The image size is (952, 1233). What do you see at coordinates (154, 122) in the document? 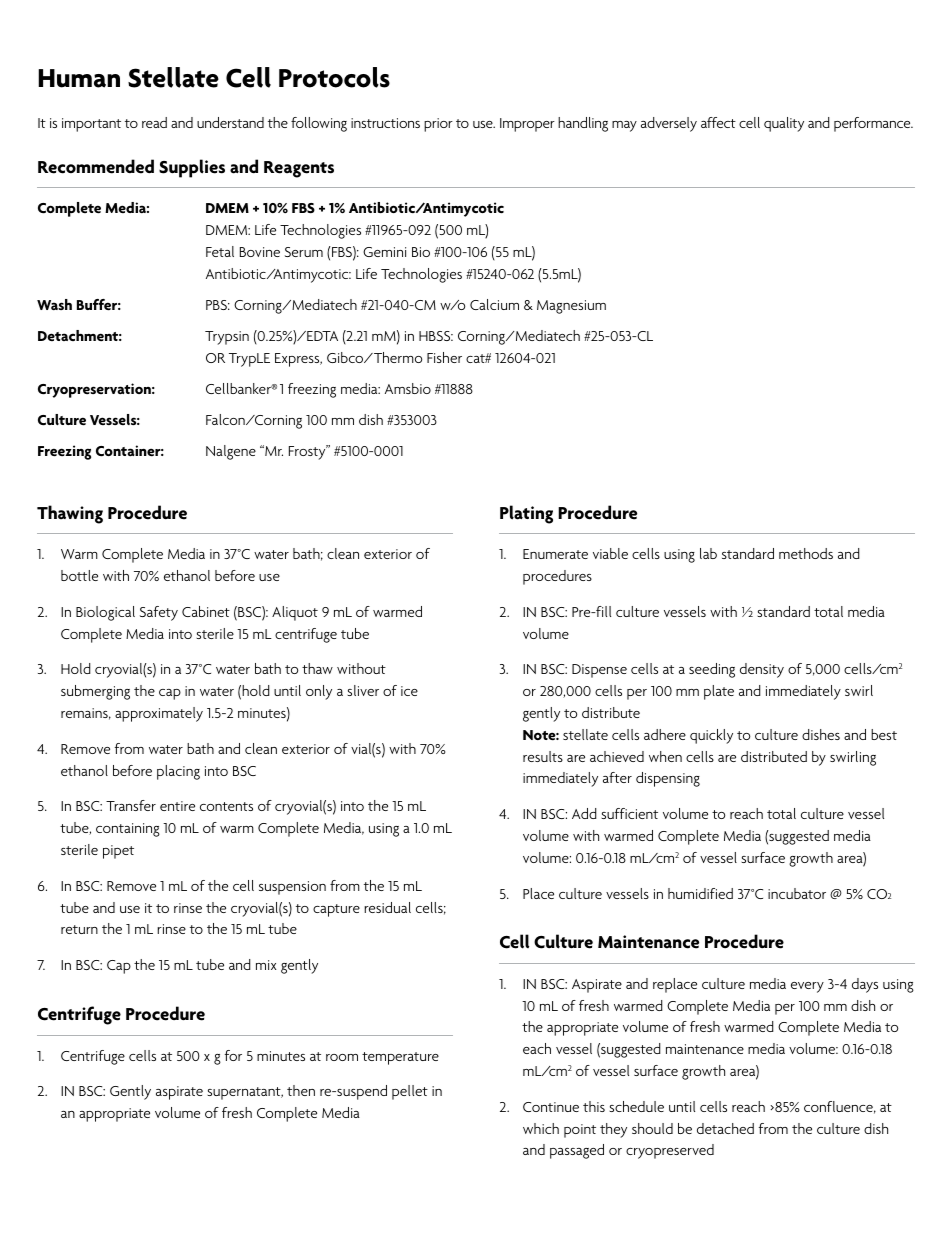
I see `read` at bounding box center [154, 122].
